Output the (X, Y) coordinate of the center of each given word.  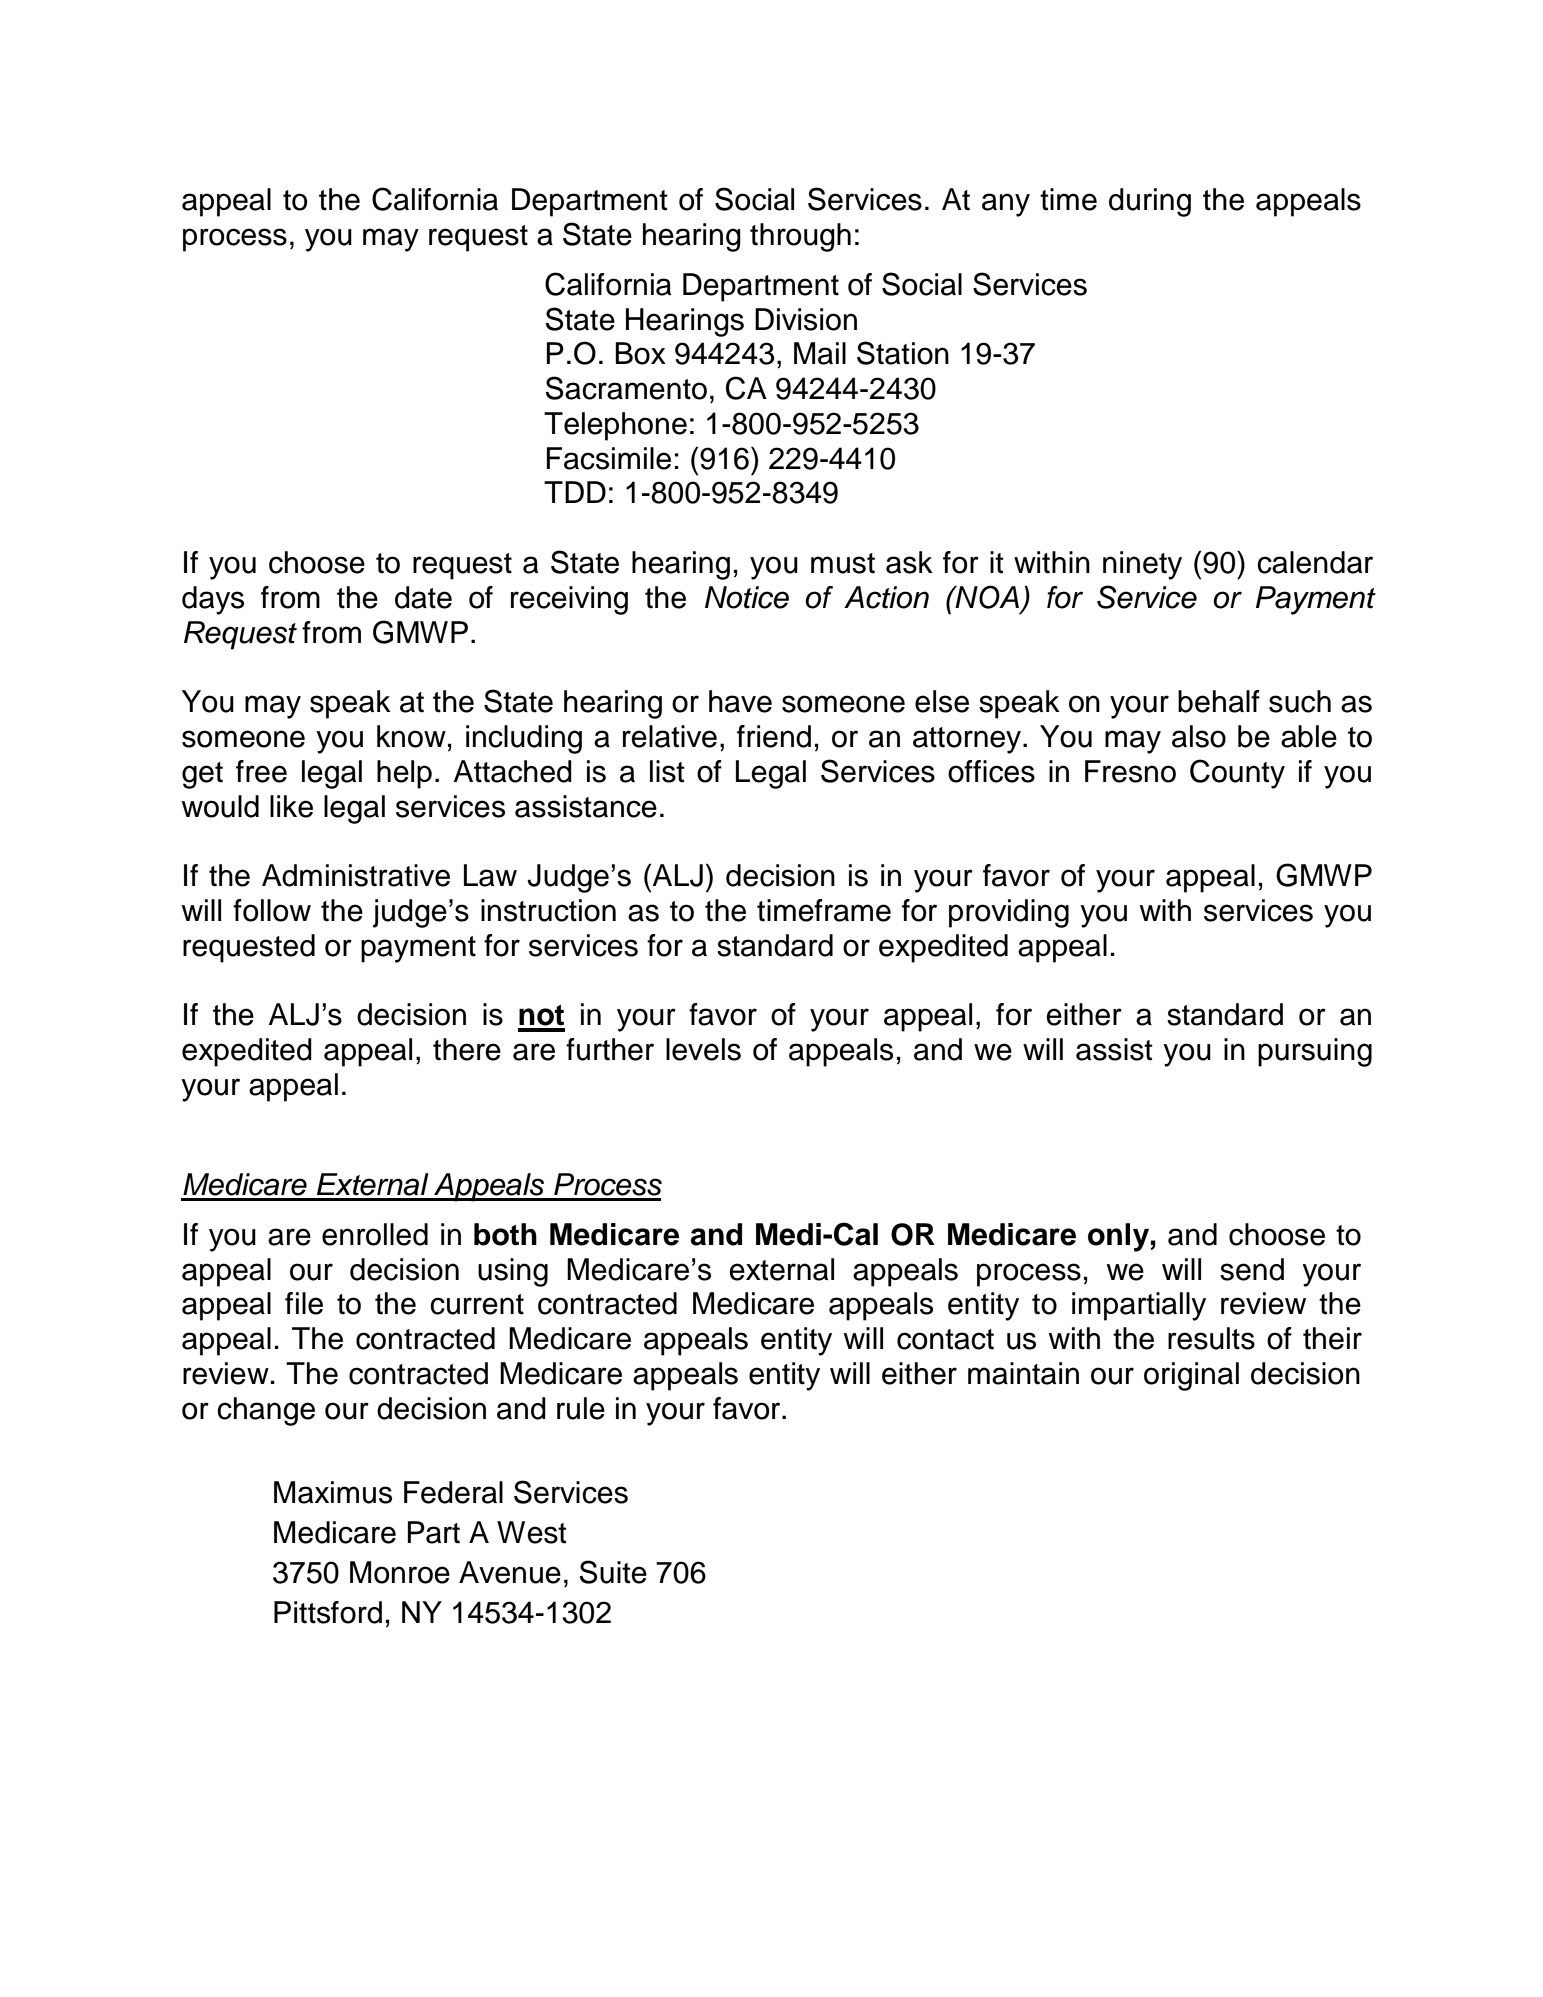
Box (640, 353)
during (1150, 202)
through (800, 237)
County (1237, 774)
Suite (613, 1572)
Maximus (333, 1492)
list (667, 771)
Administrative (356, 875)
